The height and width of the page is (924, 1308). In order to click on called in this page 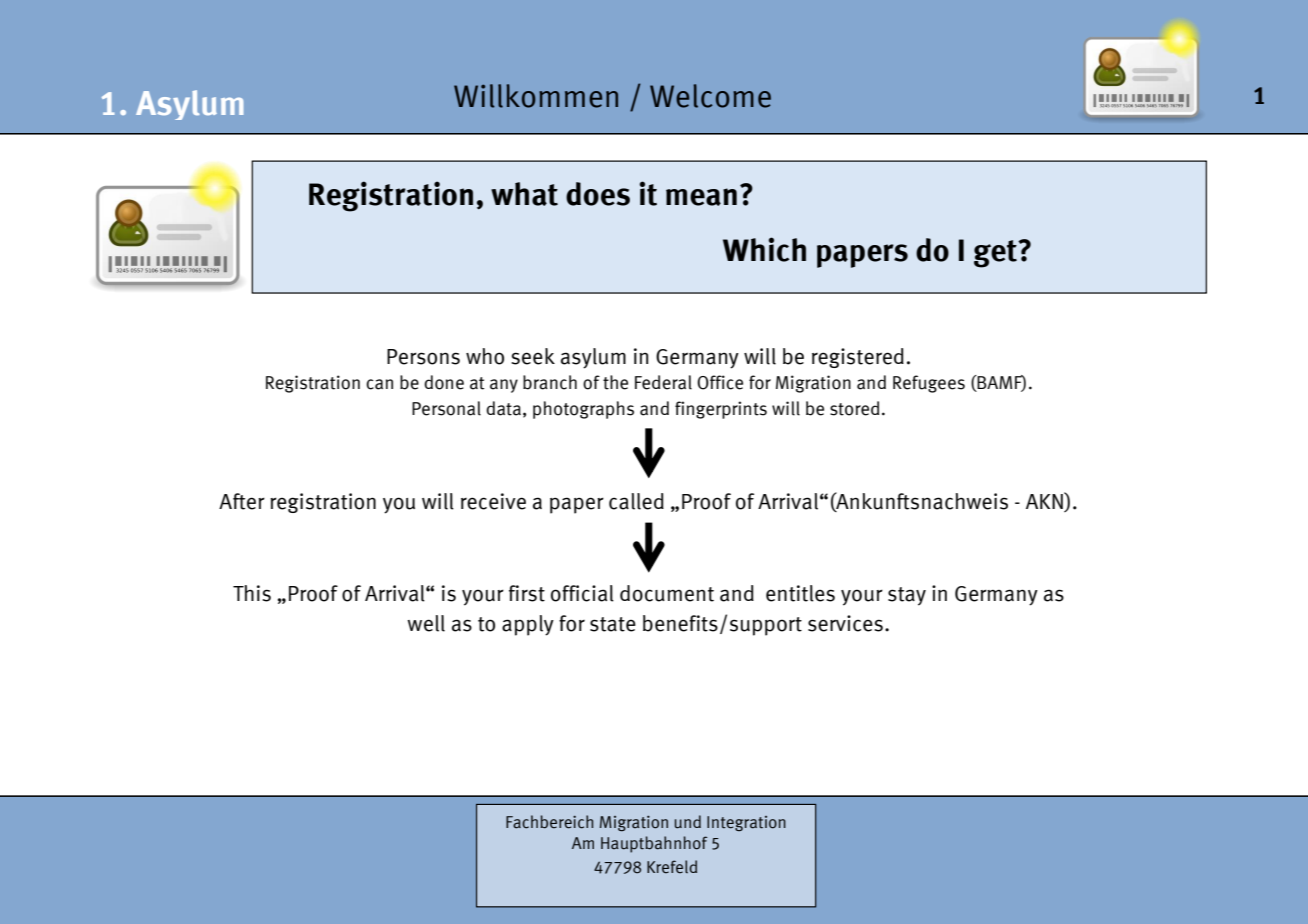, I will do `click(636, 501)`.
